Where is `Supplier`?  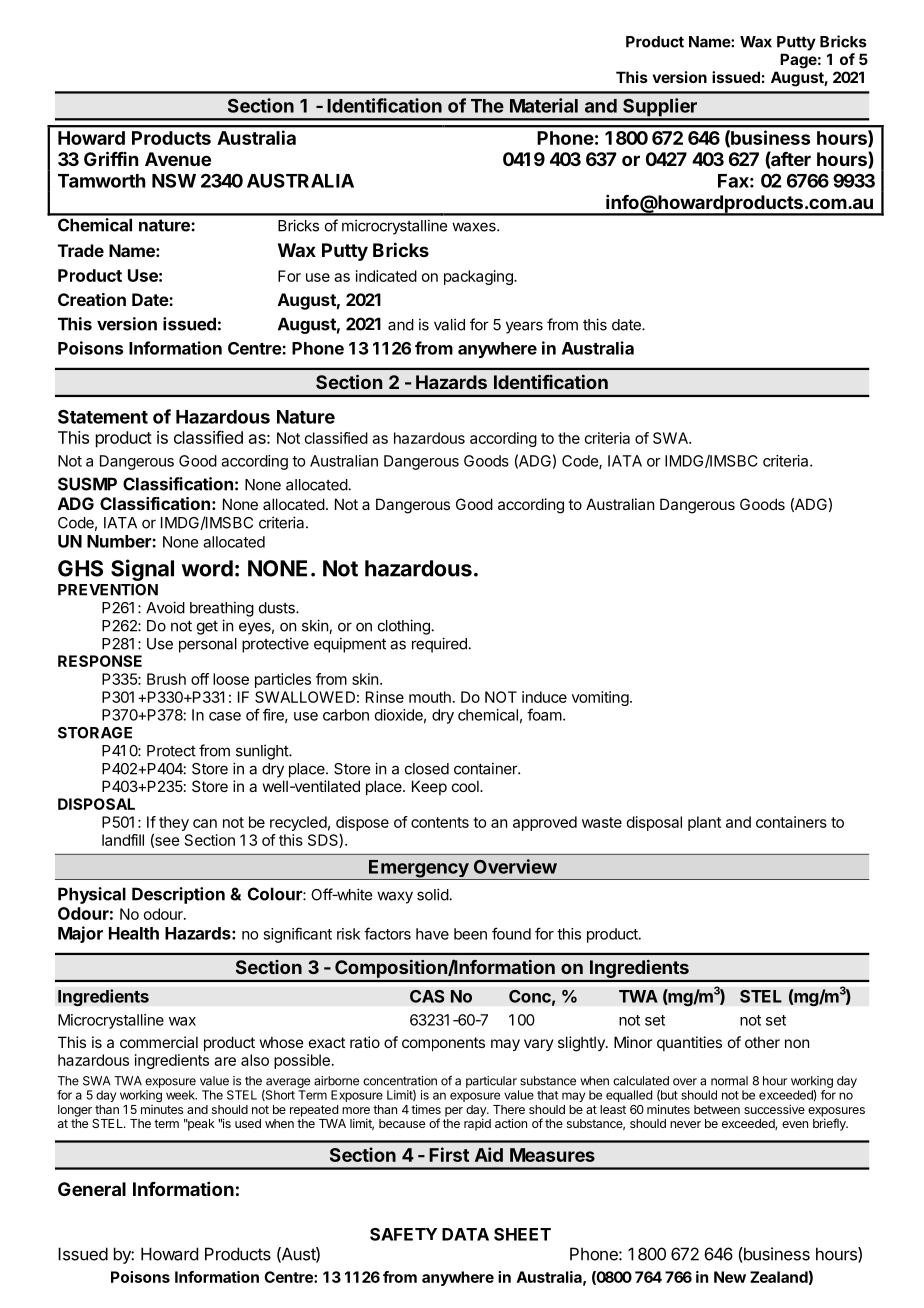 Supplier is located at coordinates (660, 108).
